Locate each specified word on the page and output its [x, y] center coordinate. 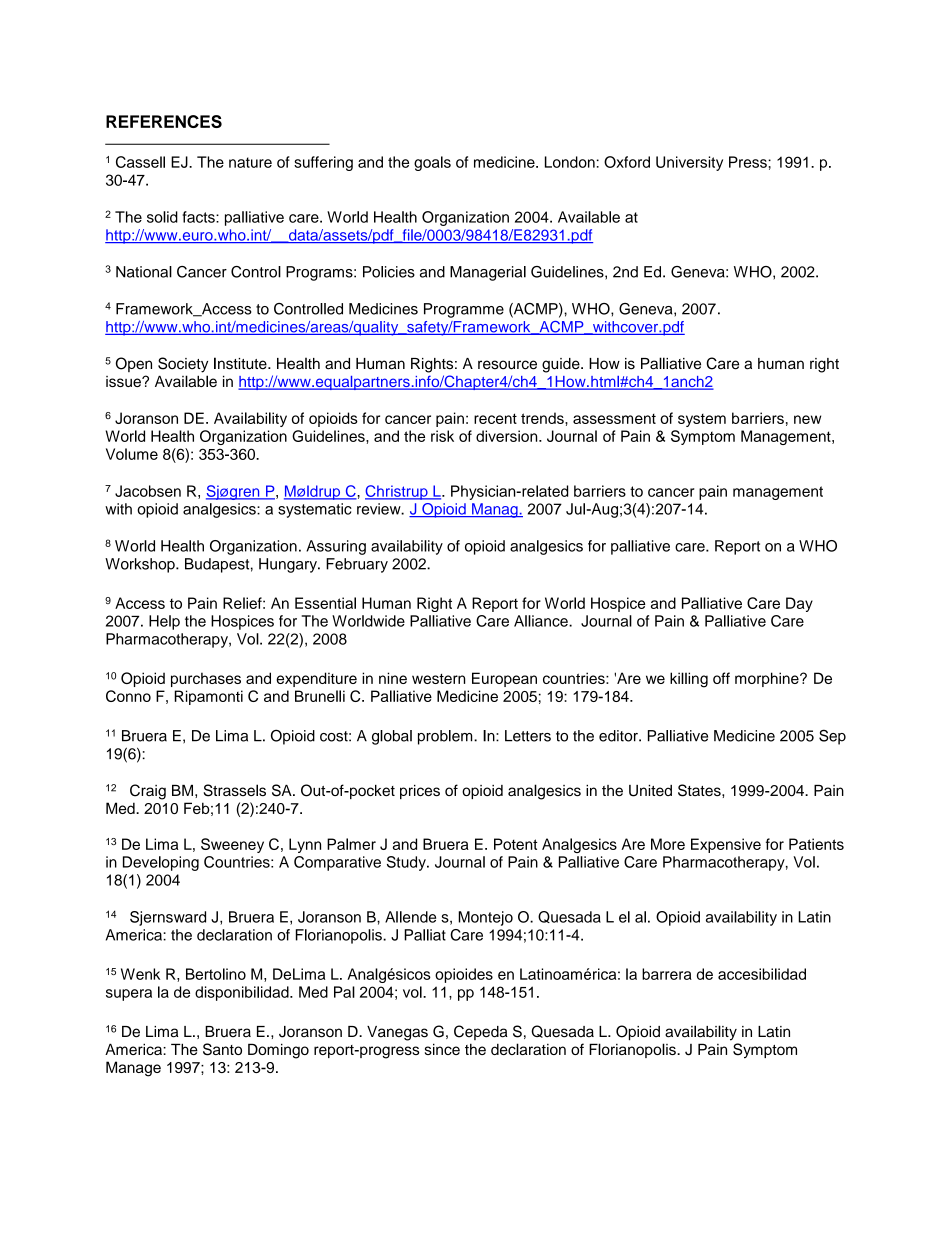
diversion [508, 436]
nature [250, 162]
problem [446, 737]
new [807, 419]
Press [749, 162]
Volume [132, 454]
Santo [222, 1049]
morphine [768, 679]
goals [432, 163]
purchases [206, 679]
